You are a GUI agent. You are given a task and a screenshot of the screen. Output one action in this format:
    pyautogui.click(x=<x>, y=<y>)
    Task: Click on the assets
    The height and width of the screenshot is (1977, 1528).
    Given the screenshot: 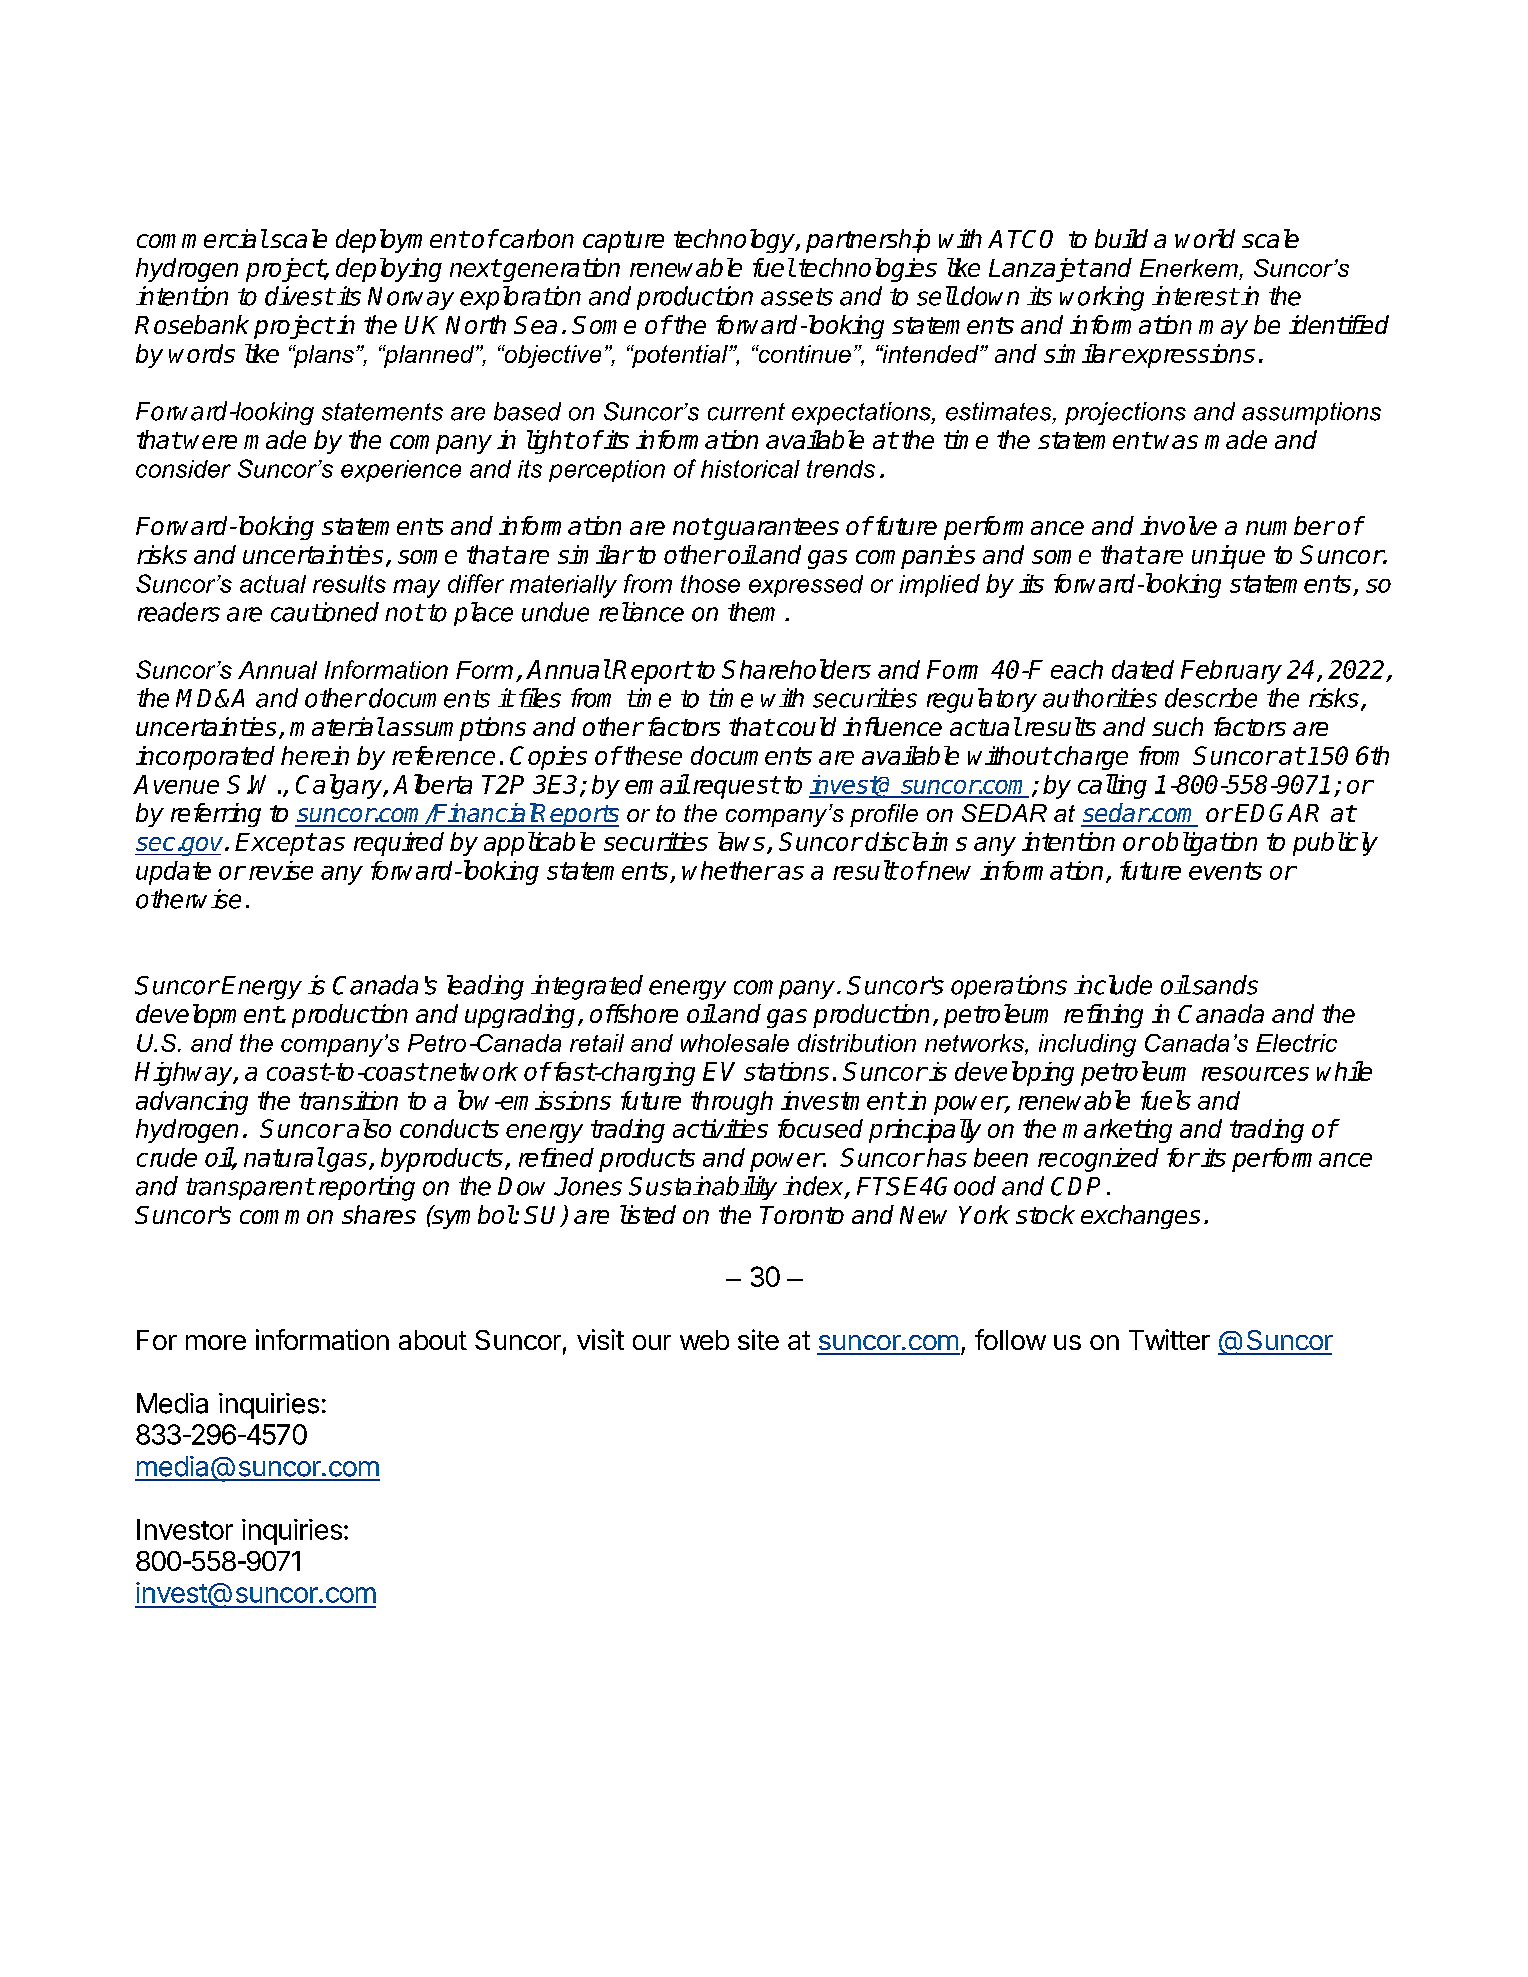 What is the action you would take?
    pyautogui.click(x=797, y=297)
